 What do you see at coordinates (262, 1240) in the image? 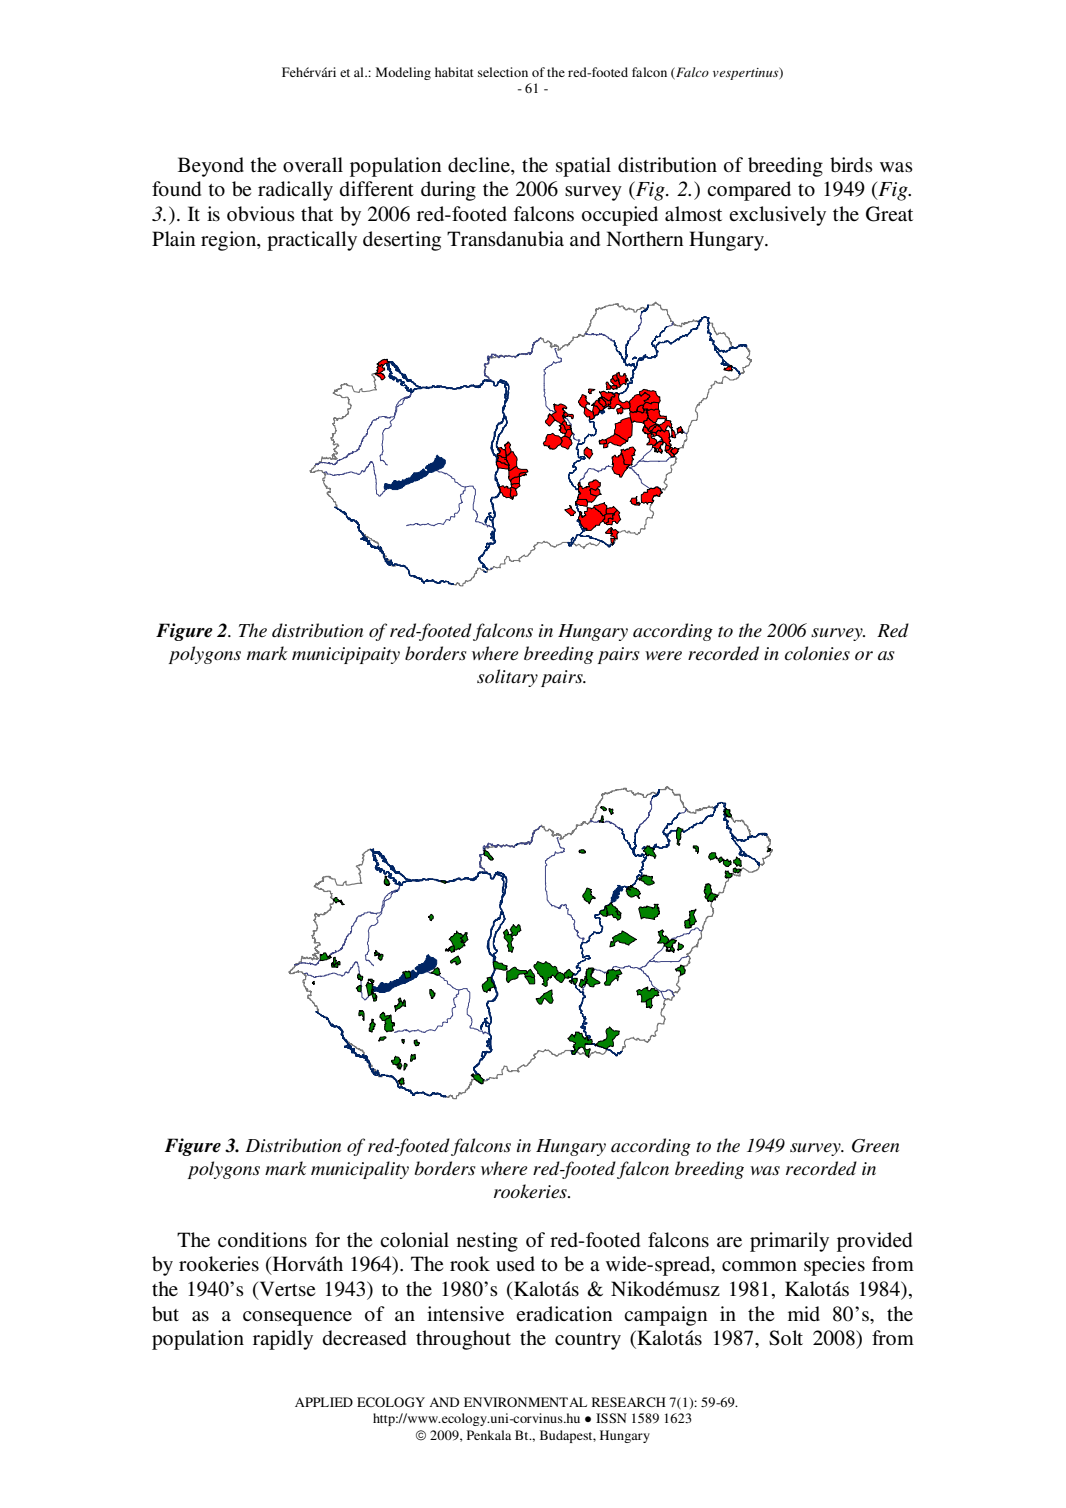
I see `conditions` at bounding box center [262, 1240].
